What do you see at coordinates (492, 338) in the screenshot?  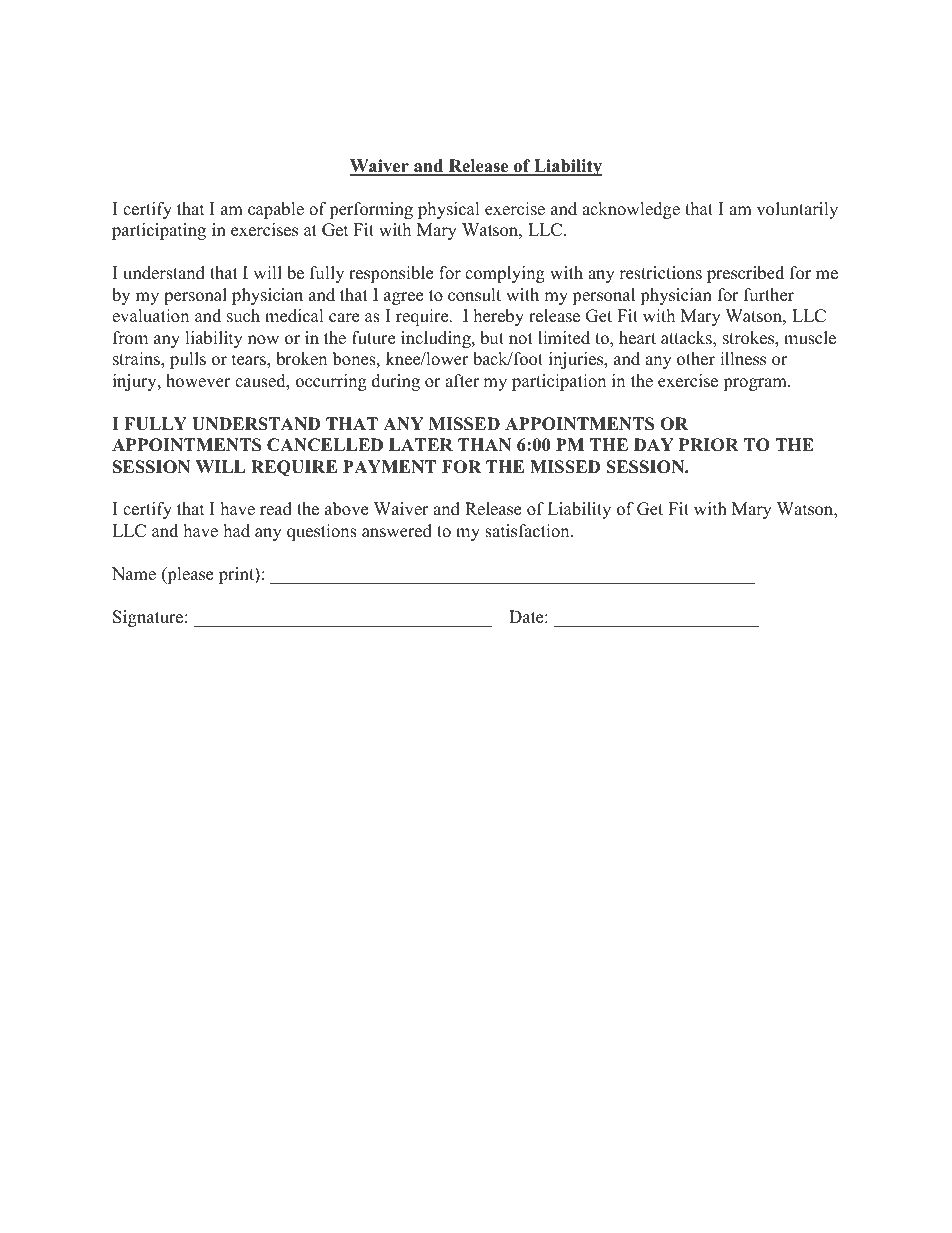 I see `but` at bounding box center [492, 338].
